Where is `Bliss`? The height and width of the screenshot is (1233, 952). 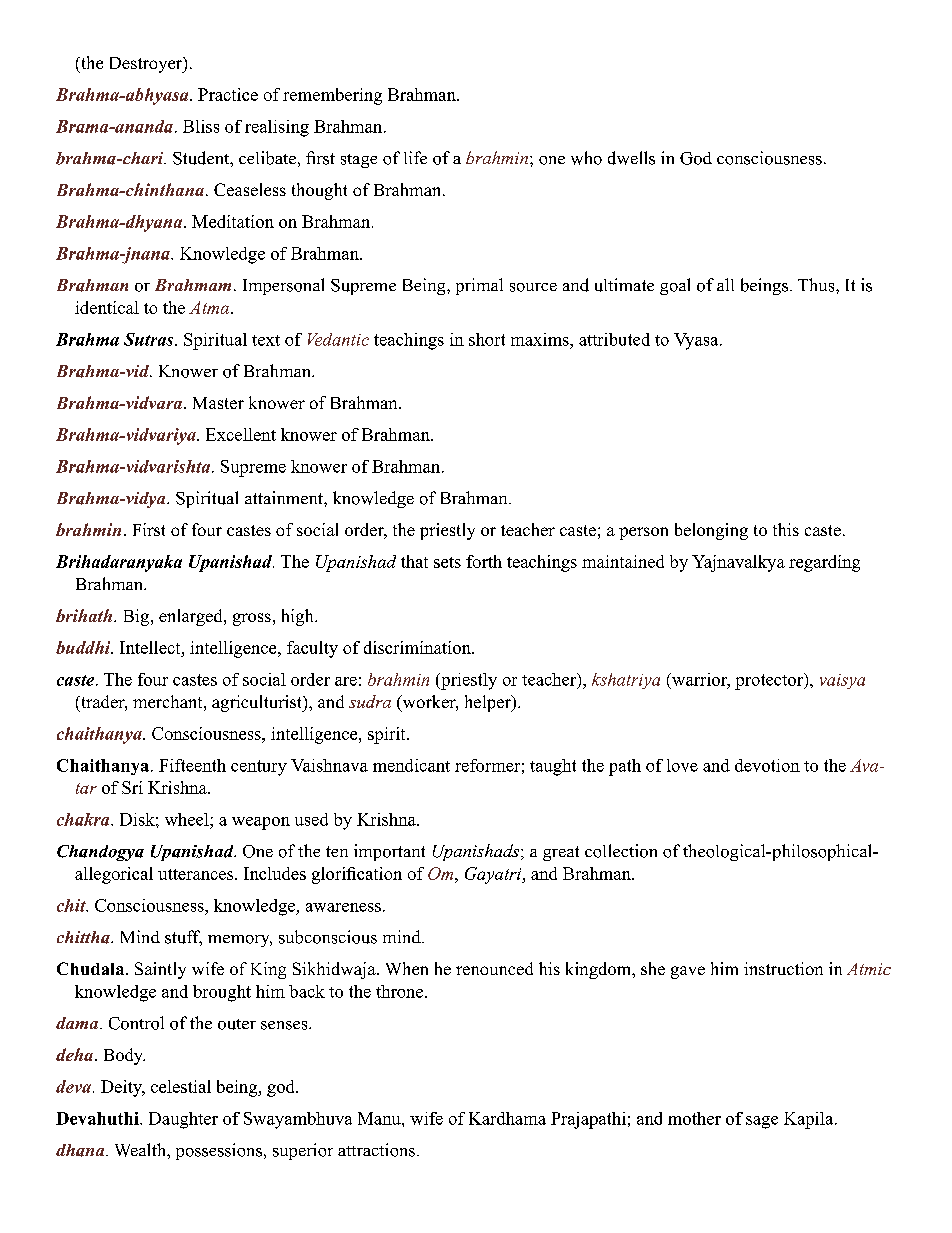
Bliss is located at coordinates (201, 126).
